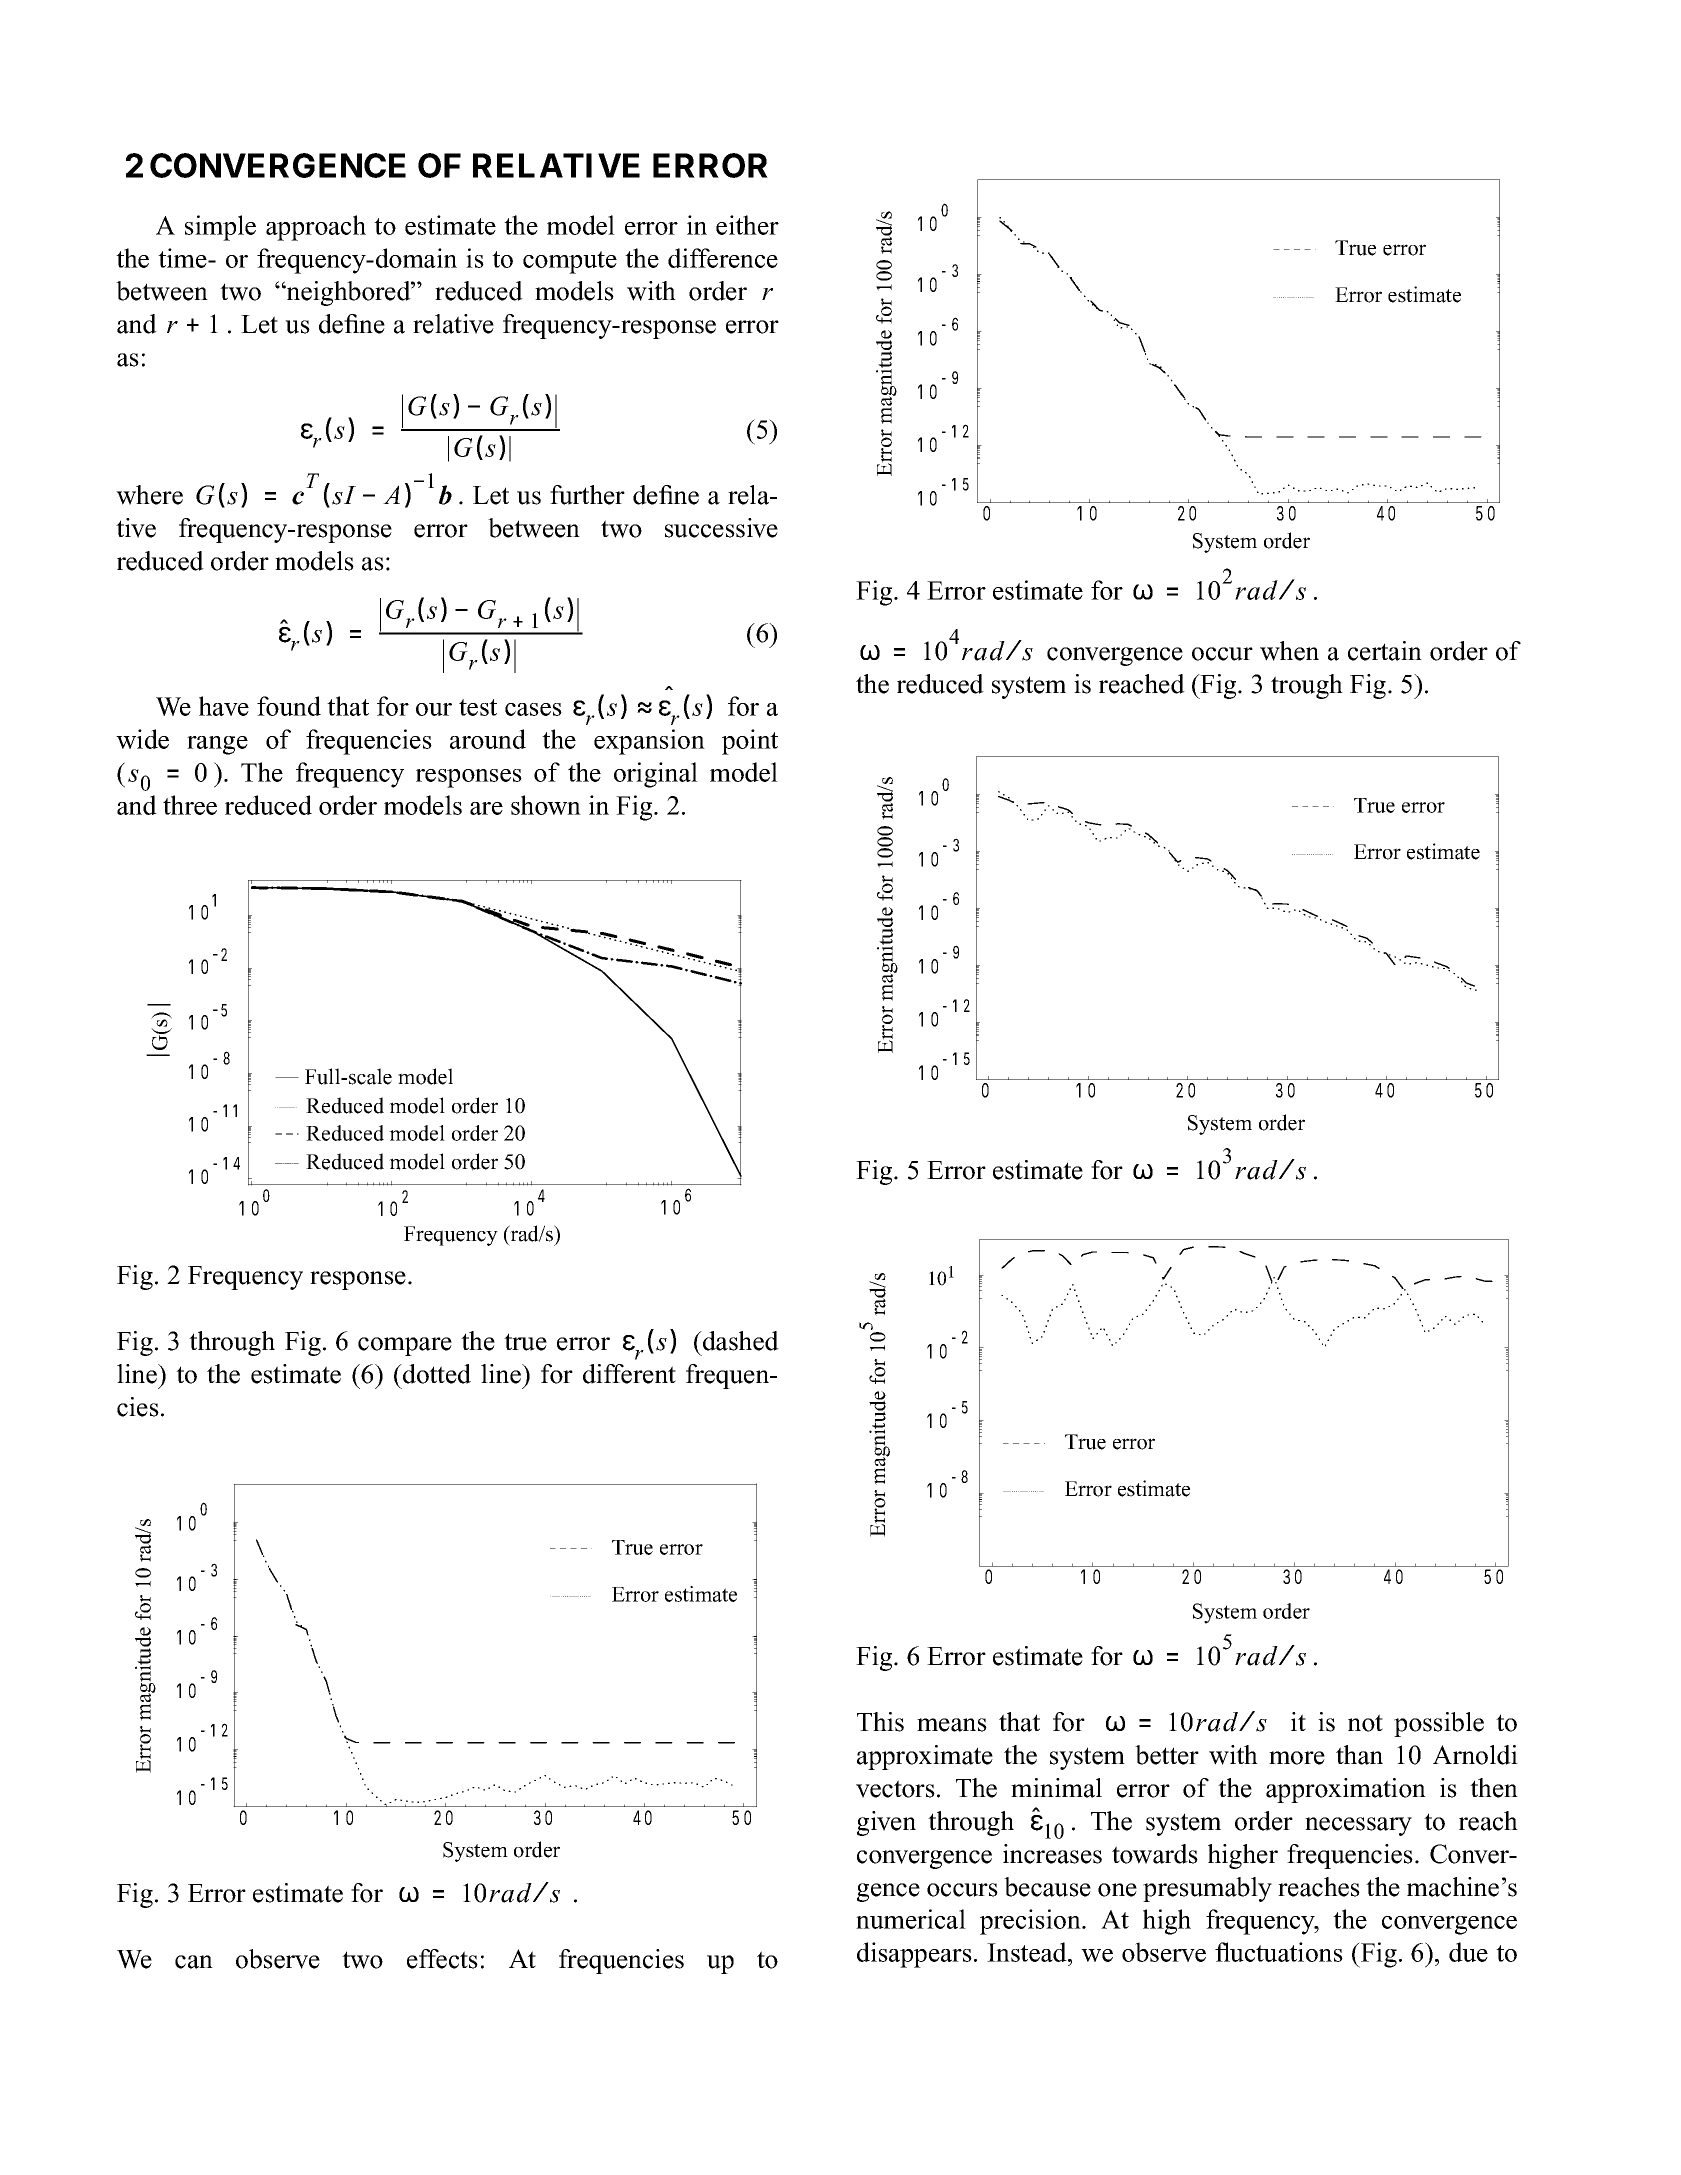 The image size is (1681, 2175). What do you see at coordinates (194, 1962) in the document?
I see `can` at bounding box center [194, 1962].
